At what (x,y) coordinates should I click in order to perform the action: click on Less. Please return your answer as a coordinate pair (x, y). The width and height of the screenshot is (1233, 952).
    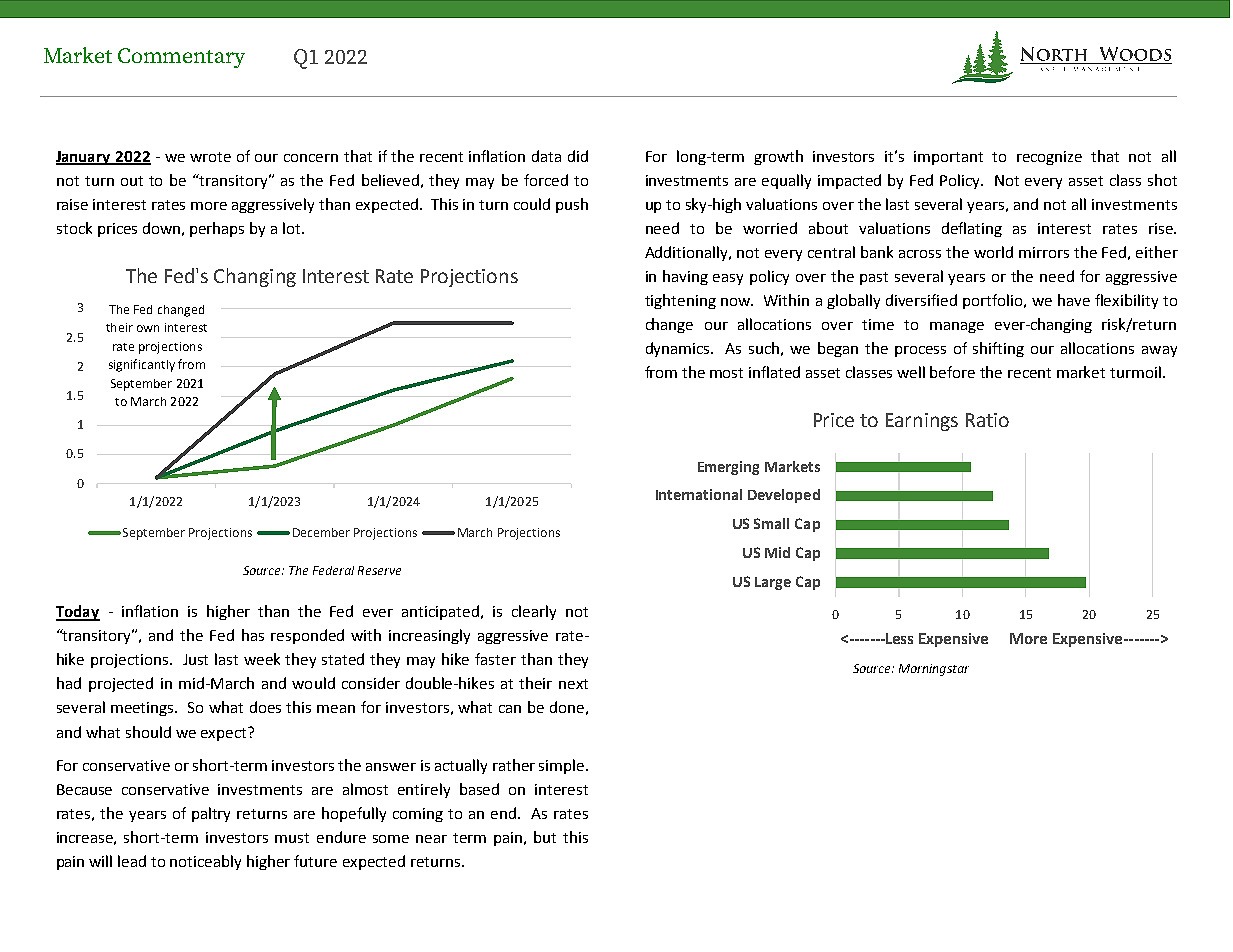
    Looking at the image, I should click on (898, 638).
